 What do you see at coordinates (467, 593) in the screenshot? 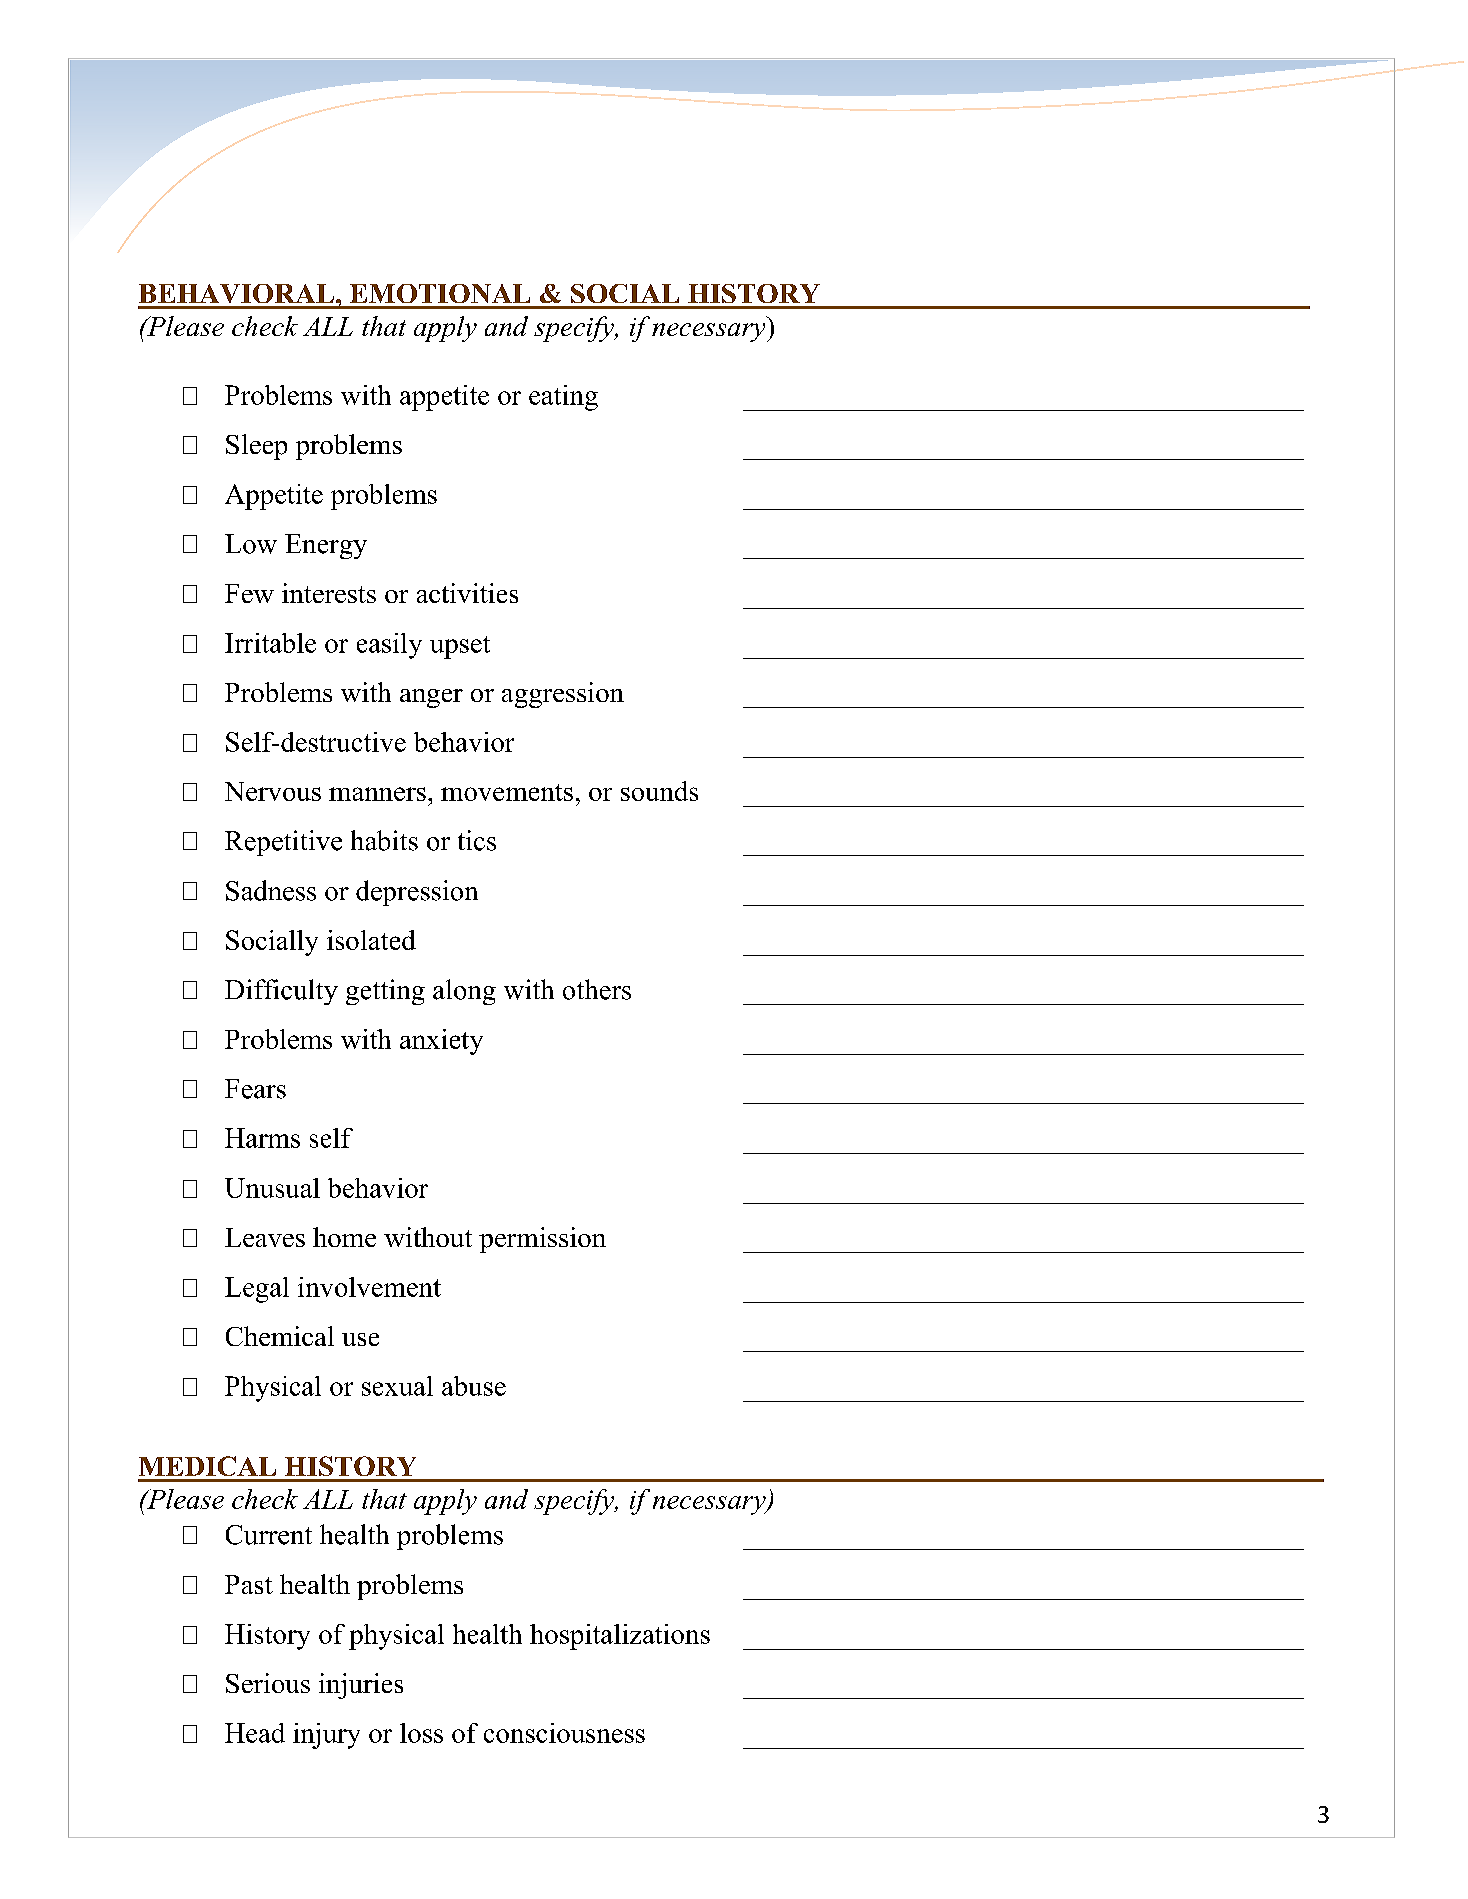
I see `activities` at bounding box center [467, 593].
